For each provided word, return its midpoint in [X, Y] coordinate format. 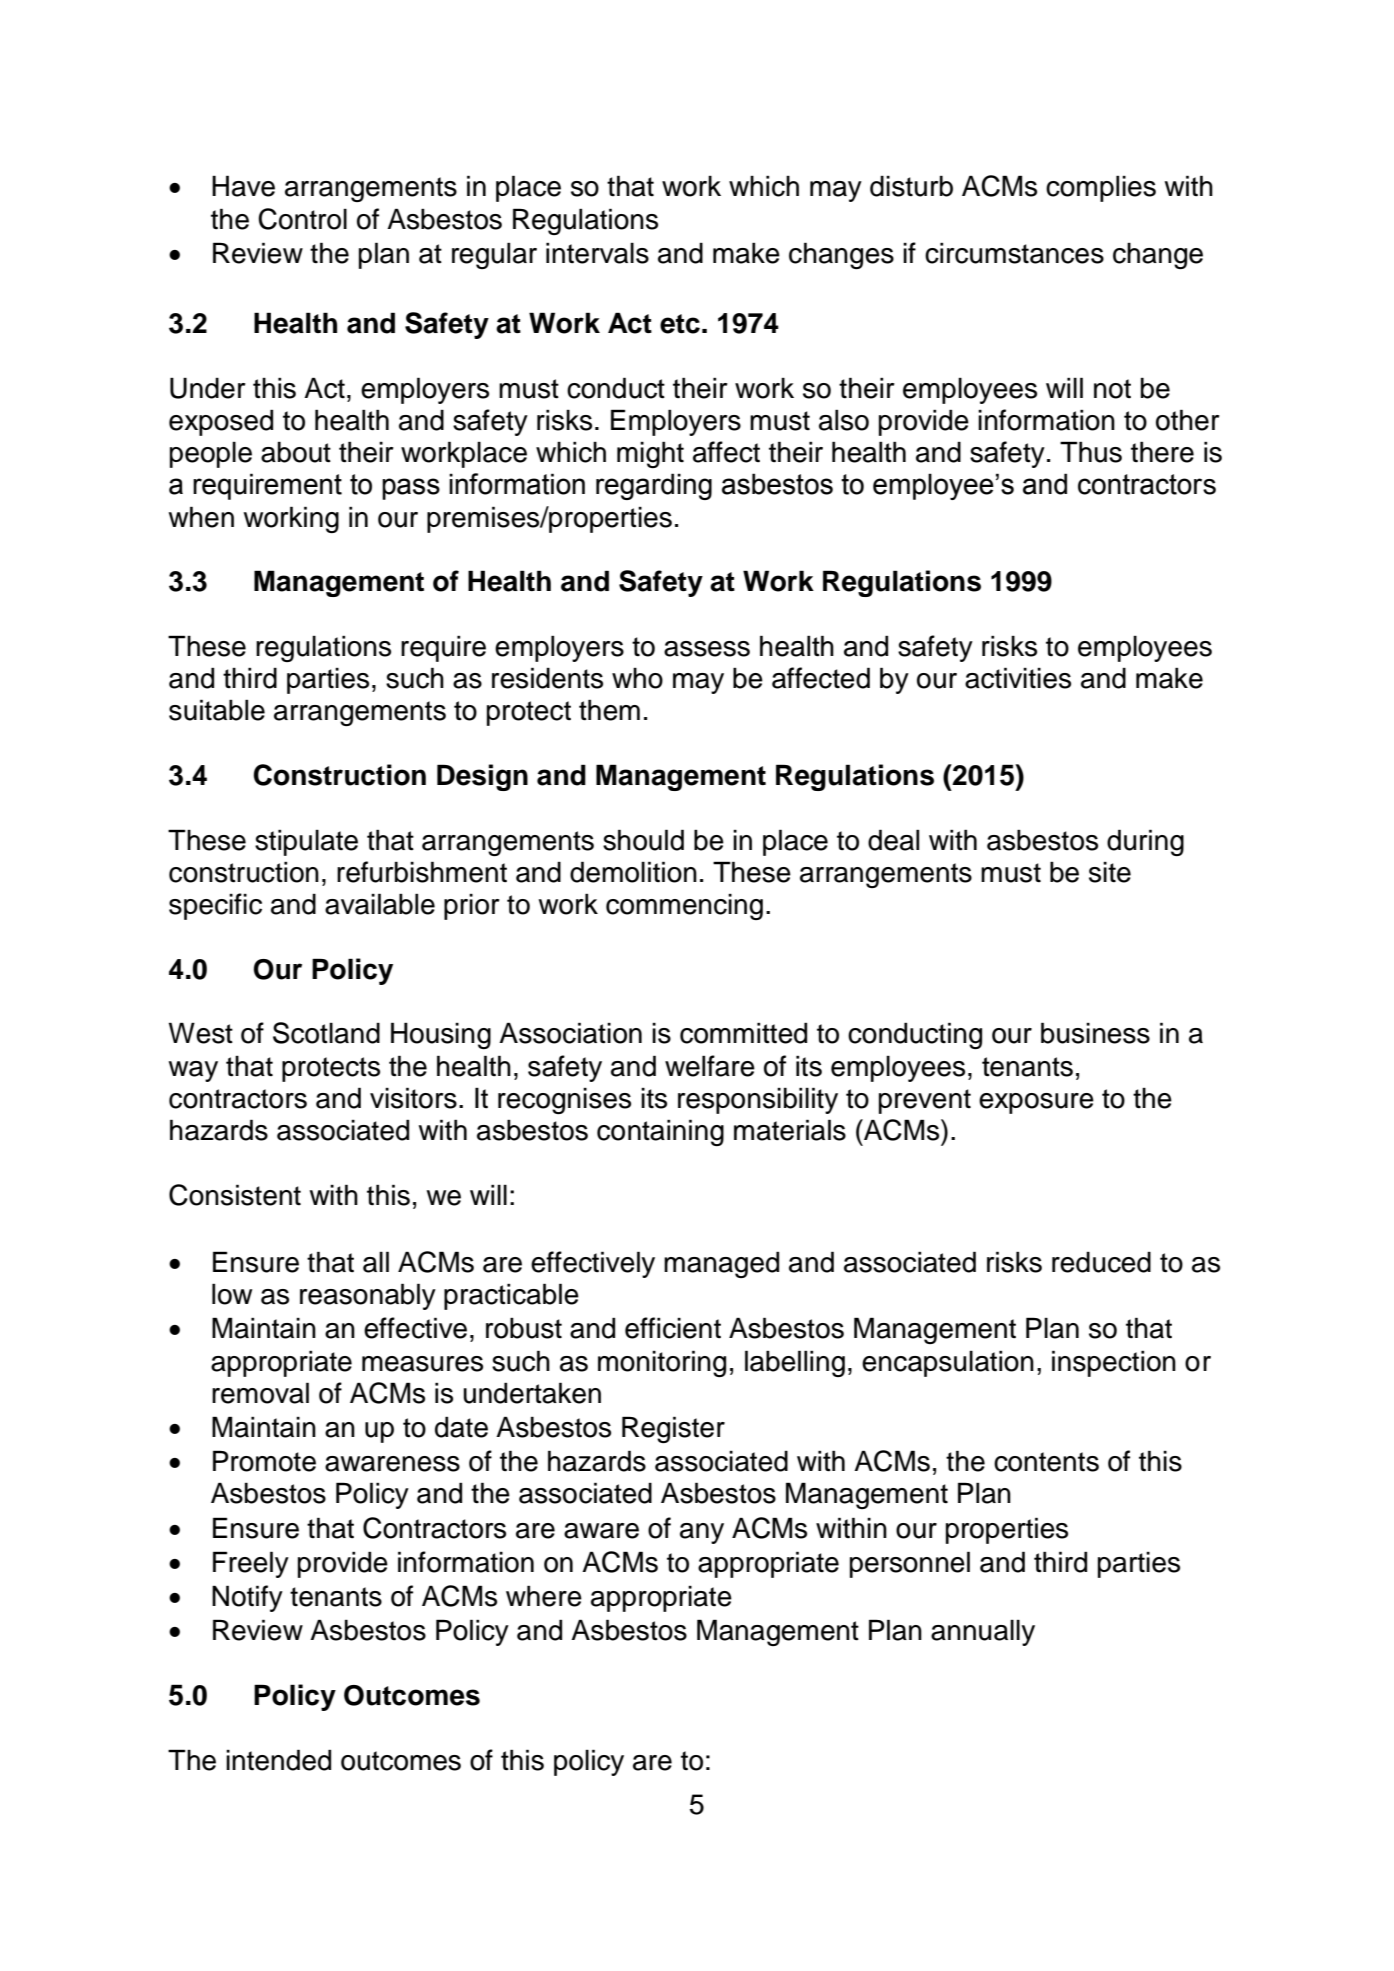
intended [278, 1760]
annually [983, 1632]
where [544, 1596]
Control [302, 219]
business [1095, 1033]
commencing [684, 906]
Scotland [326, 1033]
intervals [597, 253]
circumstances [1014, 253]
